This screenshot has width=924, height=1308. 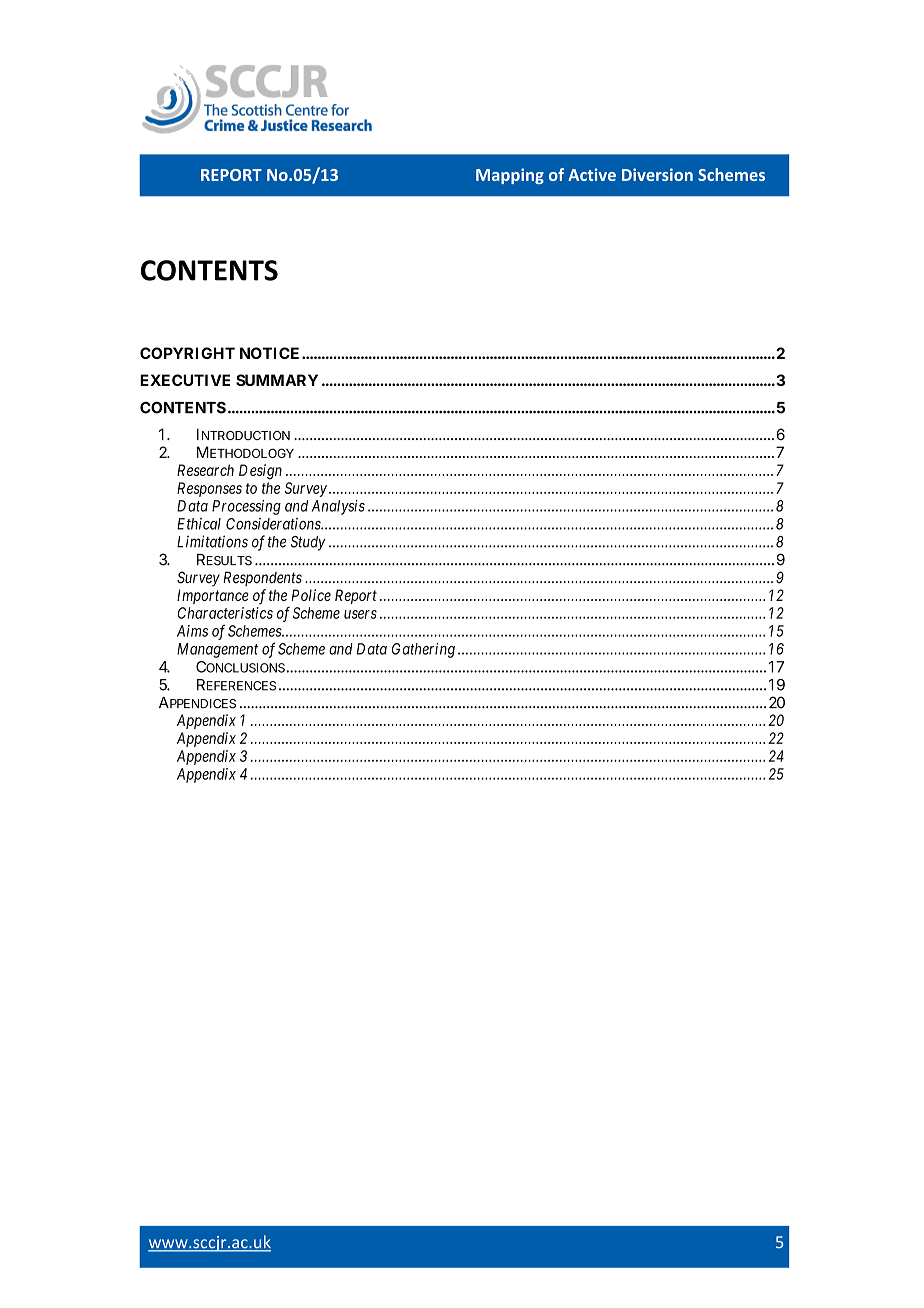 I want to click on users, so click(x=360, y=614).
